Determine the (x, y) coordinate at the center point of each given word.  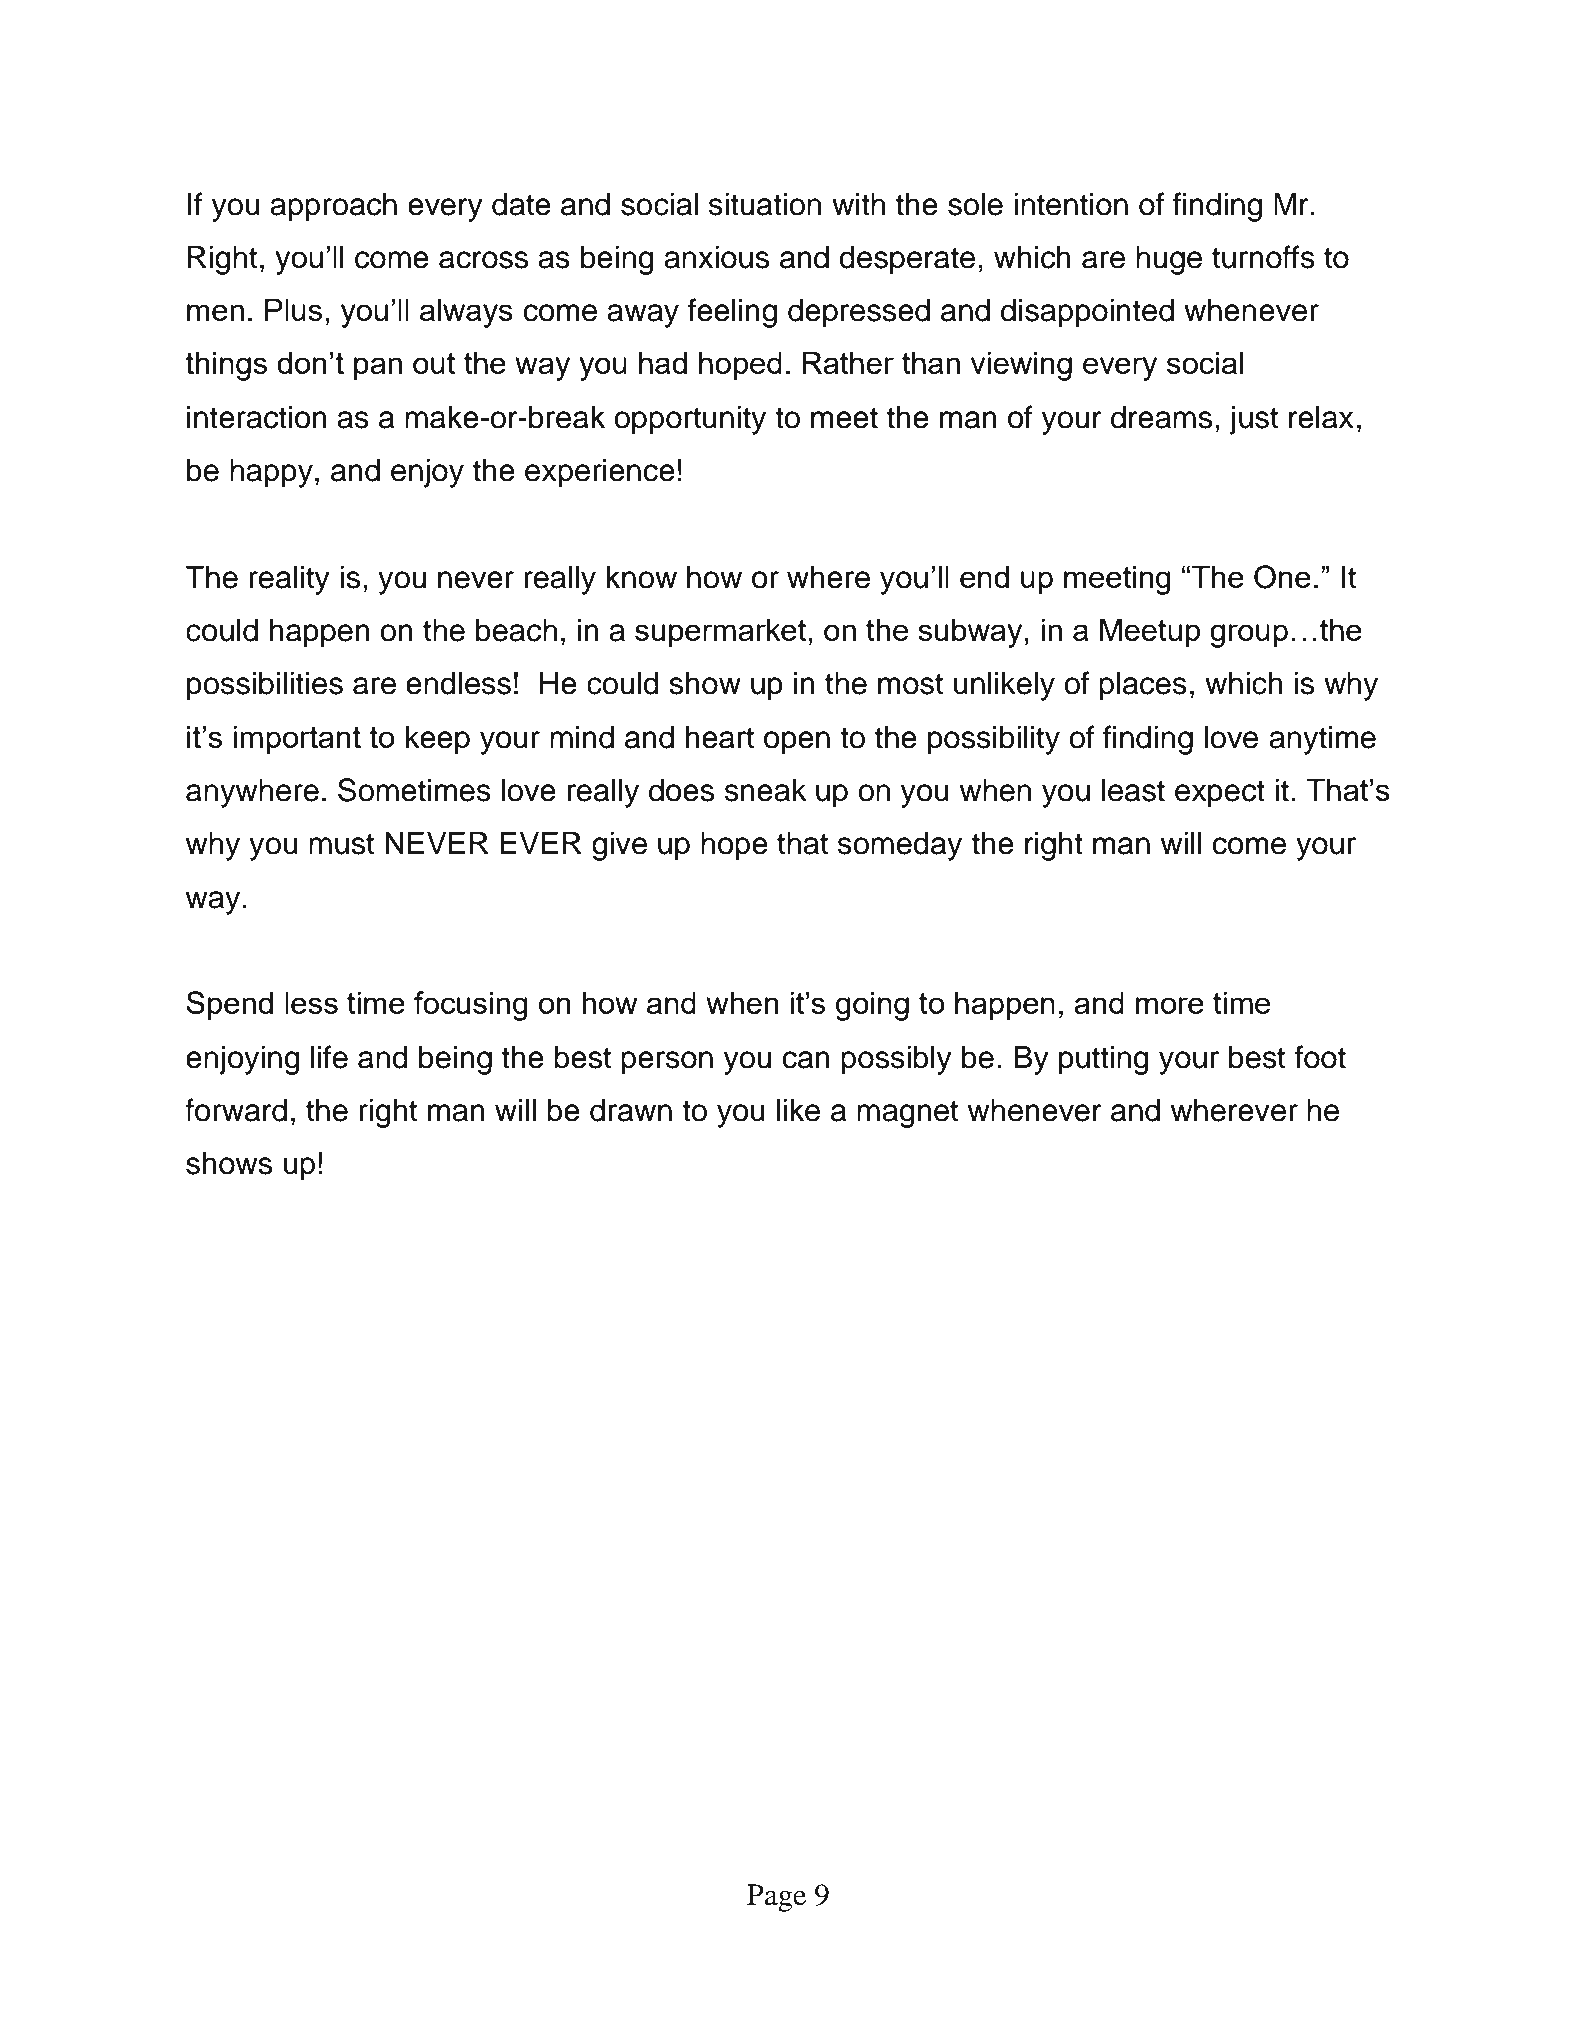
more (1170, 1005)
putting (1104, 1060)
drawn (631, 1110)
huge (1169, 260)
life (329, 1057)
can (806, 1060)
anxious (716, 257)
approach (333, 207)
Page (776, 1898)
